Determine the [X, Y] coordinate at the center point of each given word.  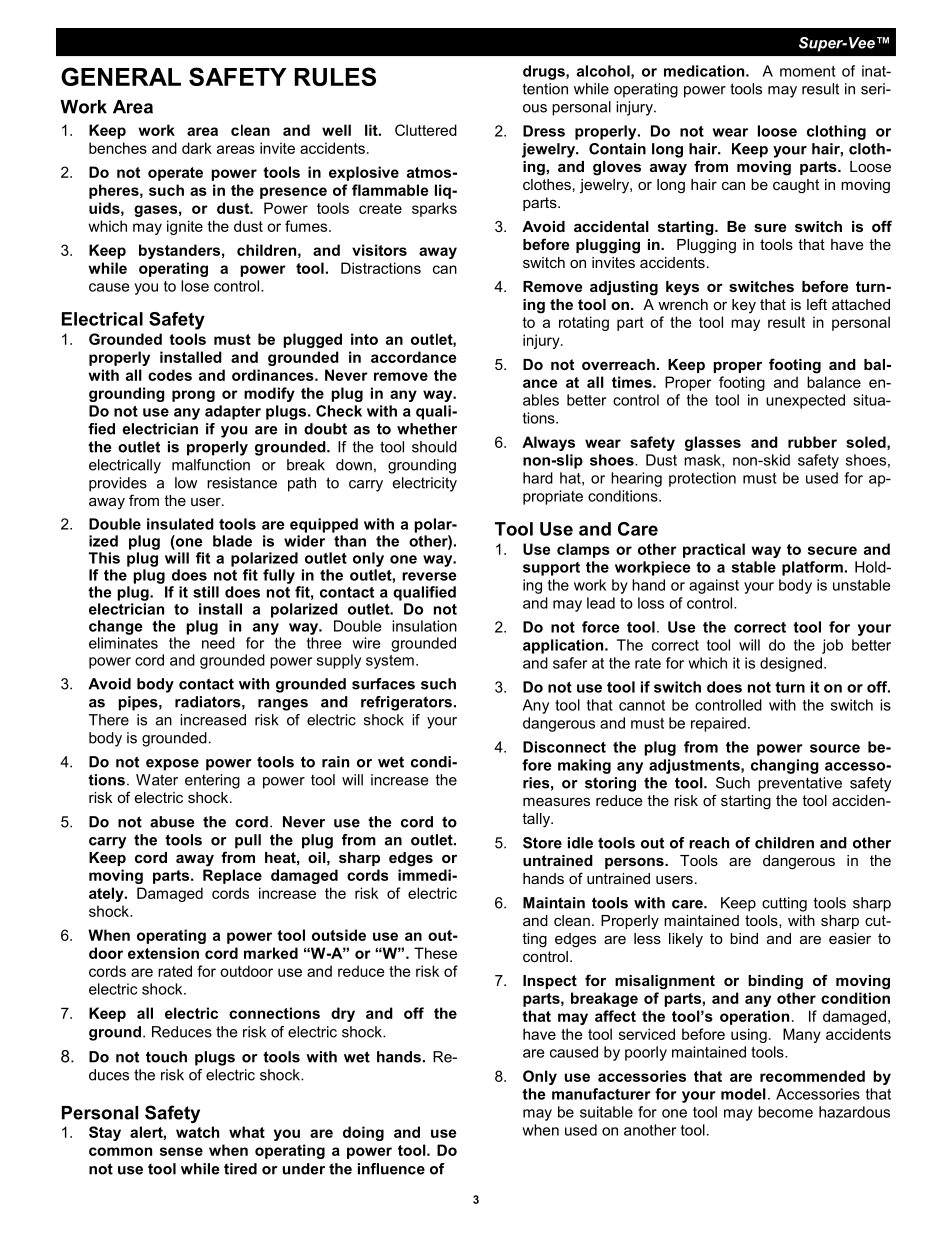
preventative [800, 784]
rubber [812, 442]
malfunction [211, 465]
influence [391, 1169]
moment [808, 71]
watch [197, 1132]
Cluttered [426, 130]
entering [212, 781]
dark [197, 148]
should [434, 447]
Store [542, 843]
